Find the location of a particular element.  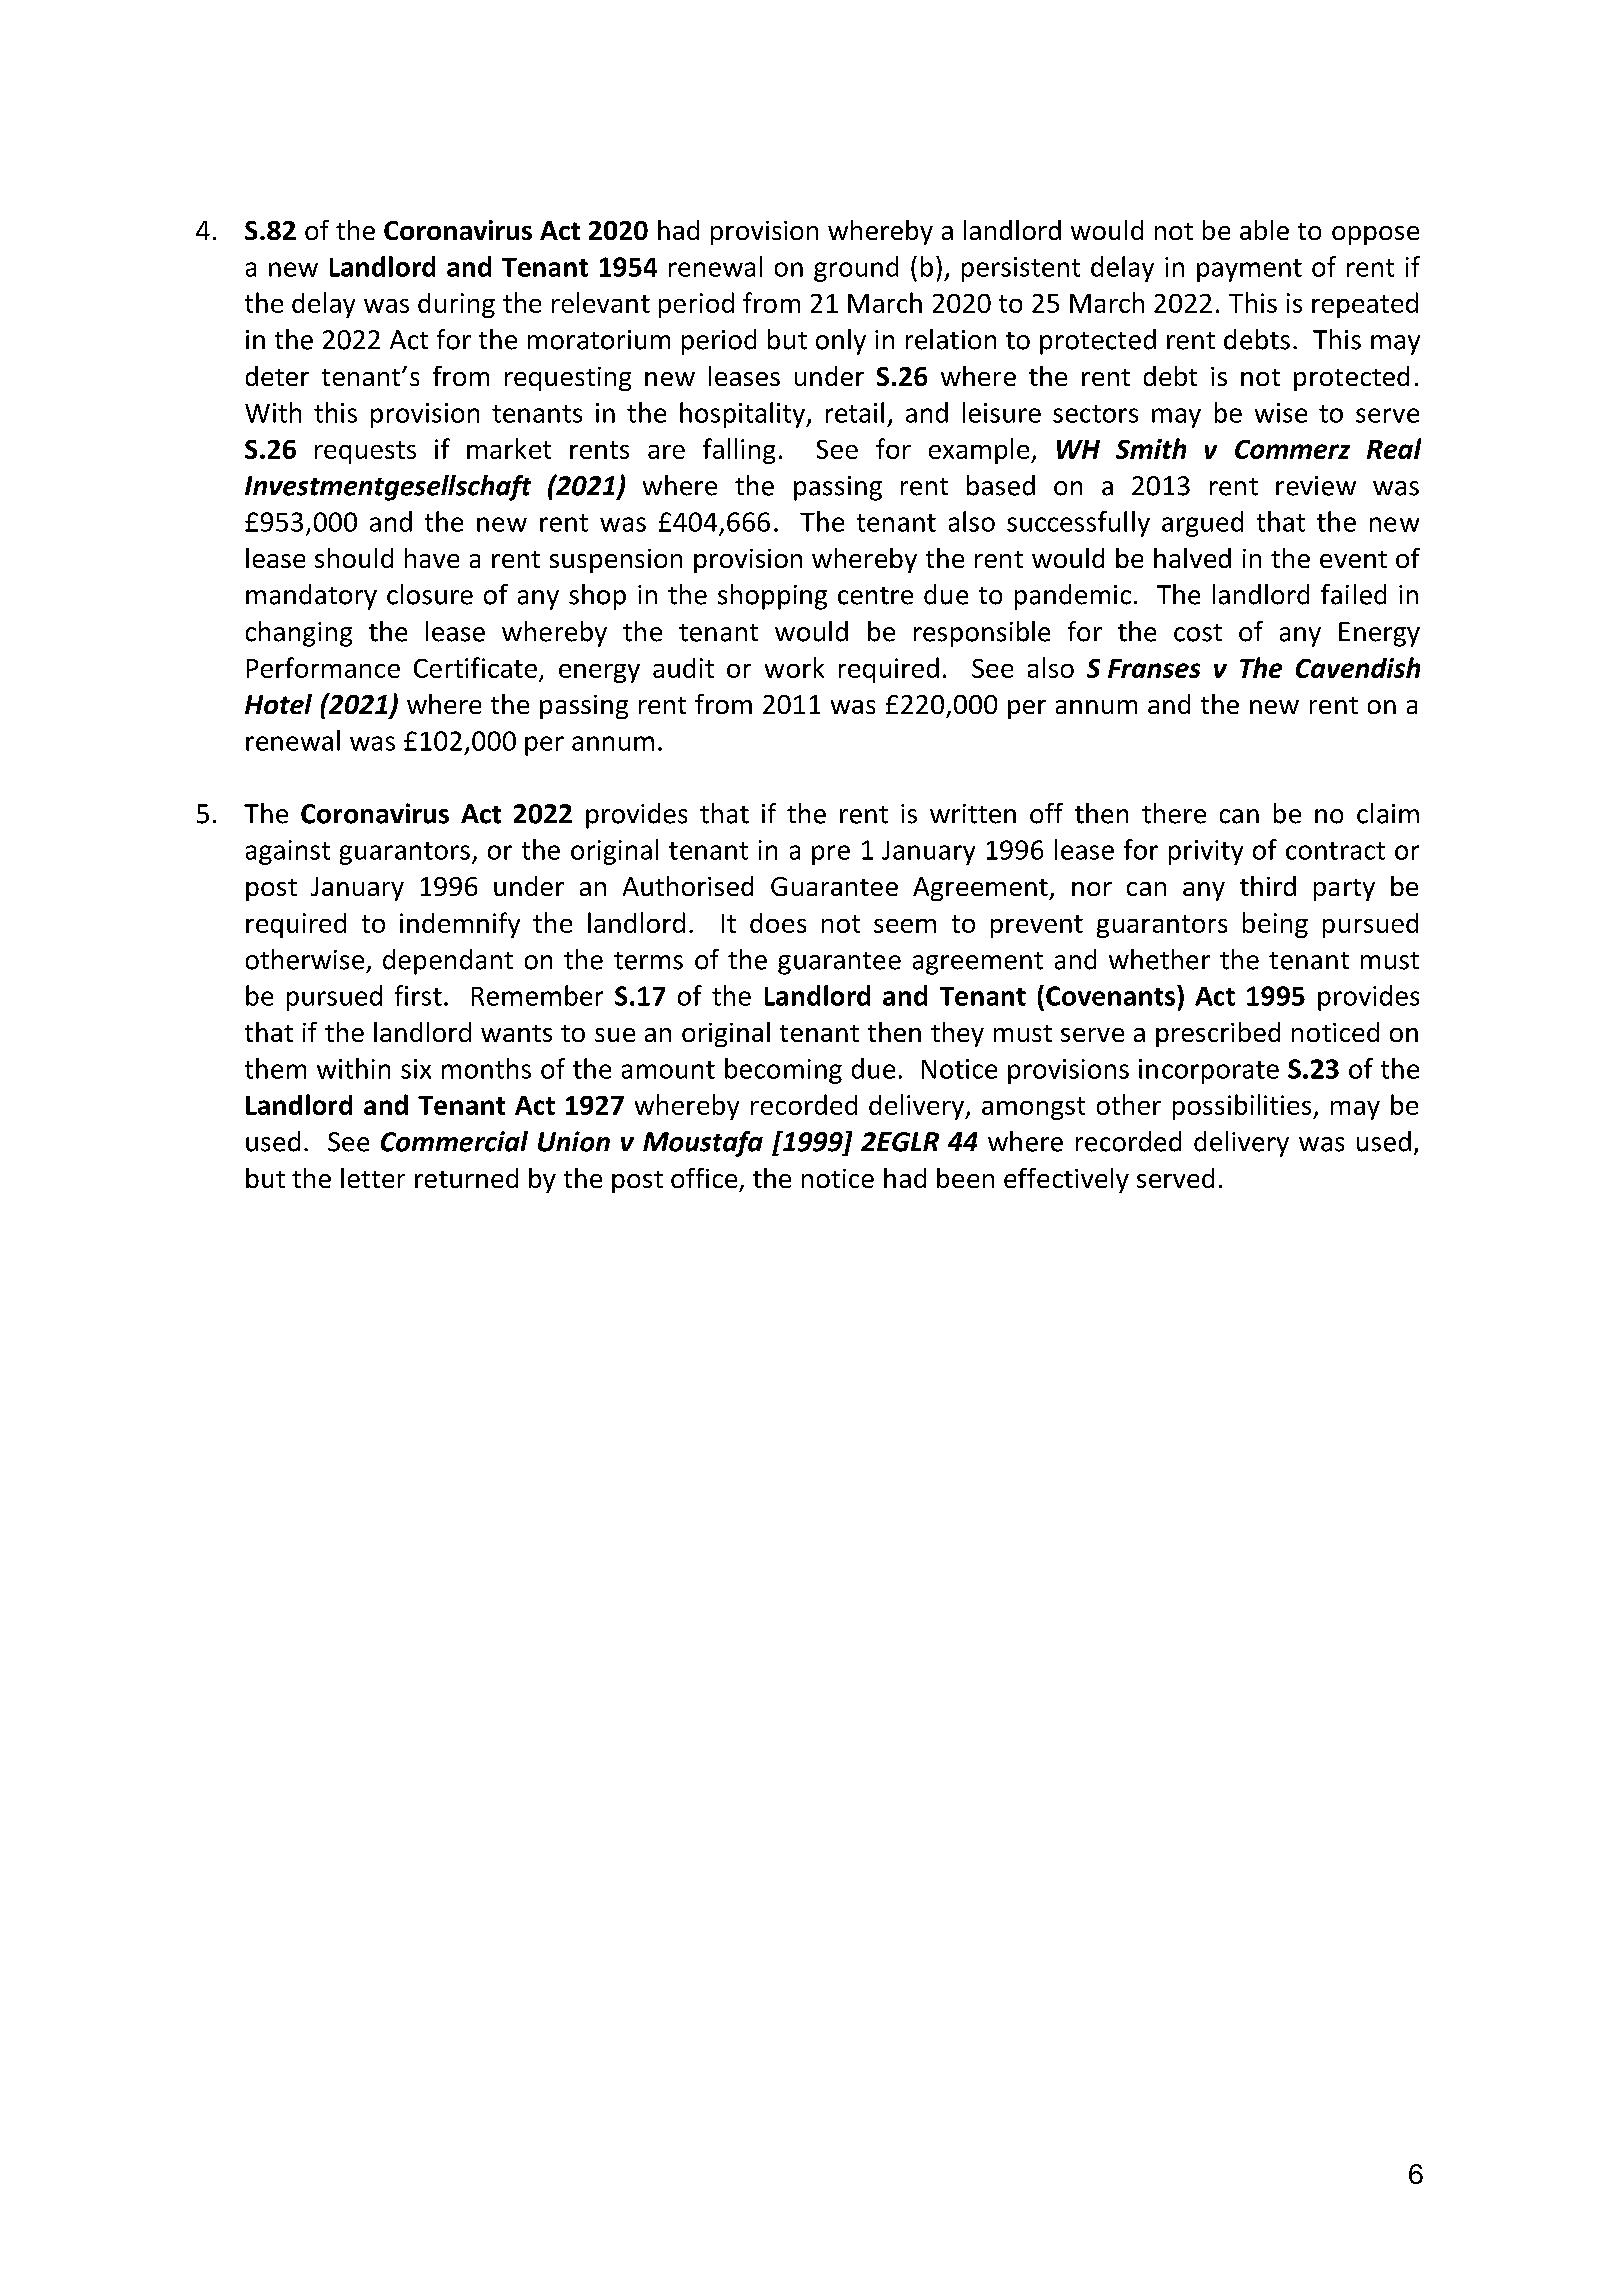

possibilities is located at coordinates (1243, 1107).
